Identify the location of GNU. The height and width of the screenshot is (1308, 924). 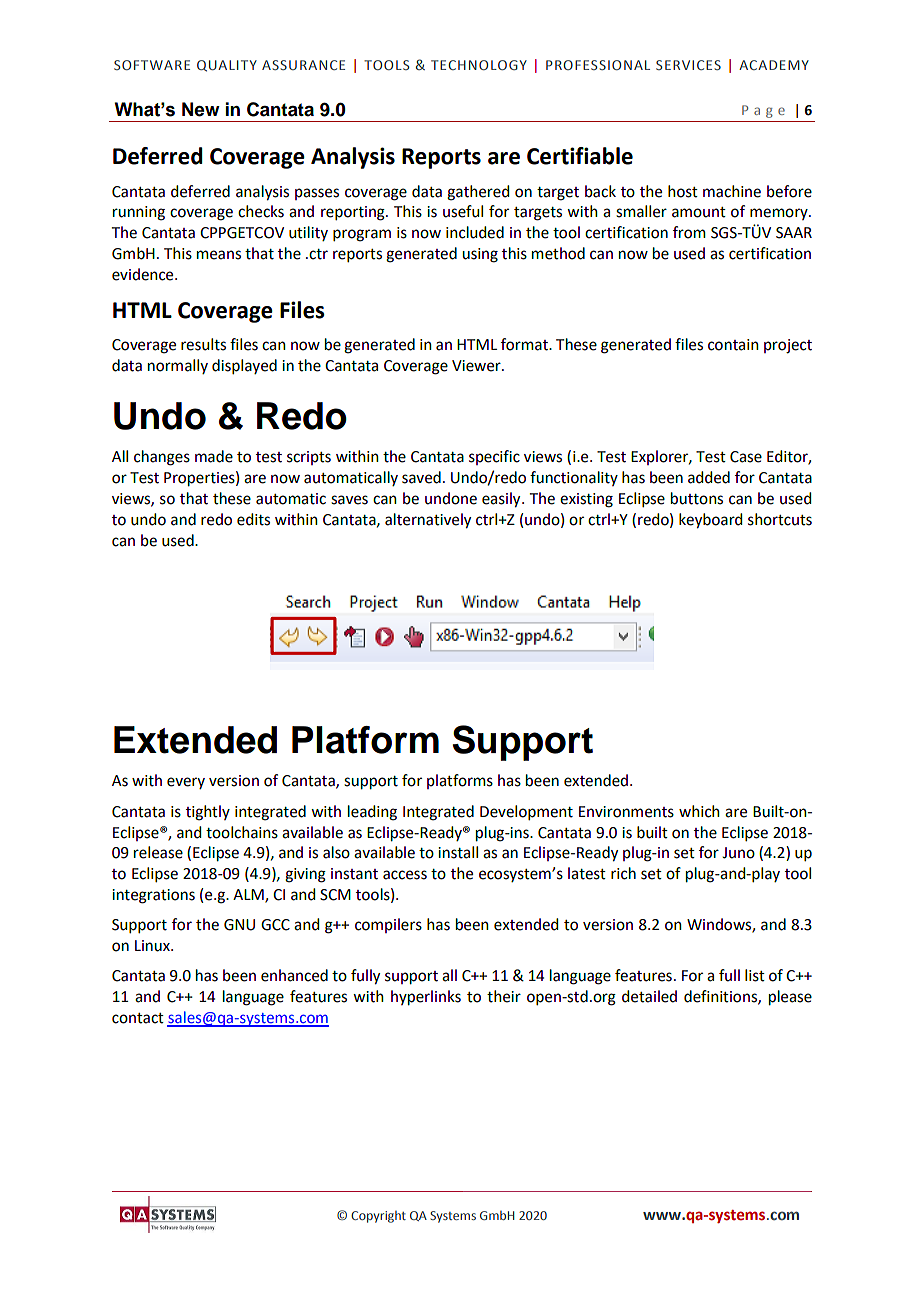
(239, 925).
